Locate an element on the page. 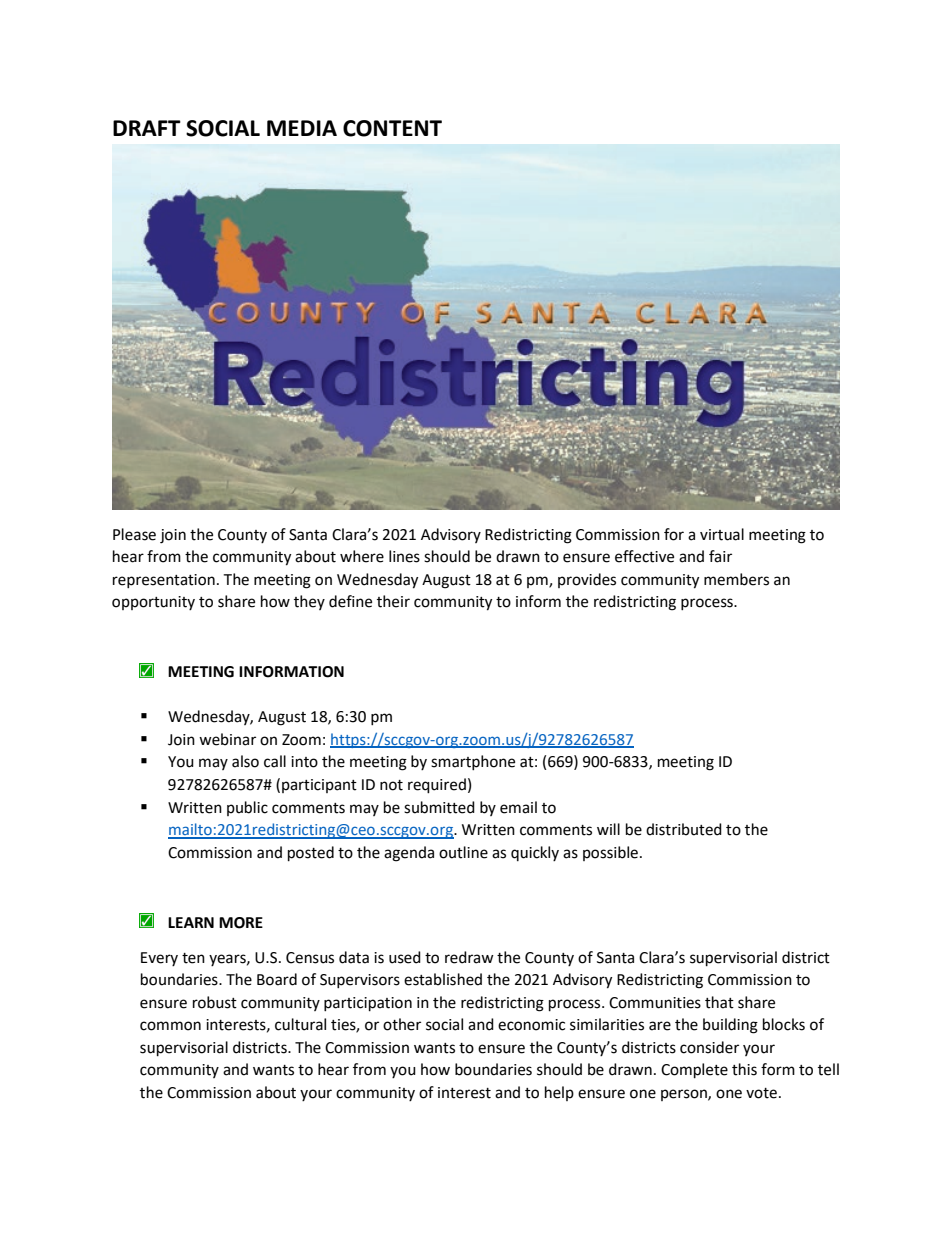  economic is located at coordinates (531, 1025).
